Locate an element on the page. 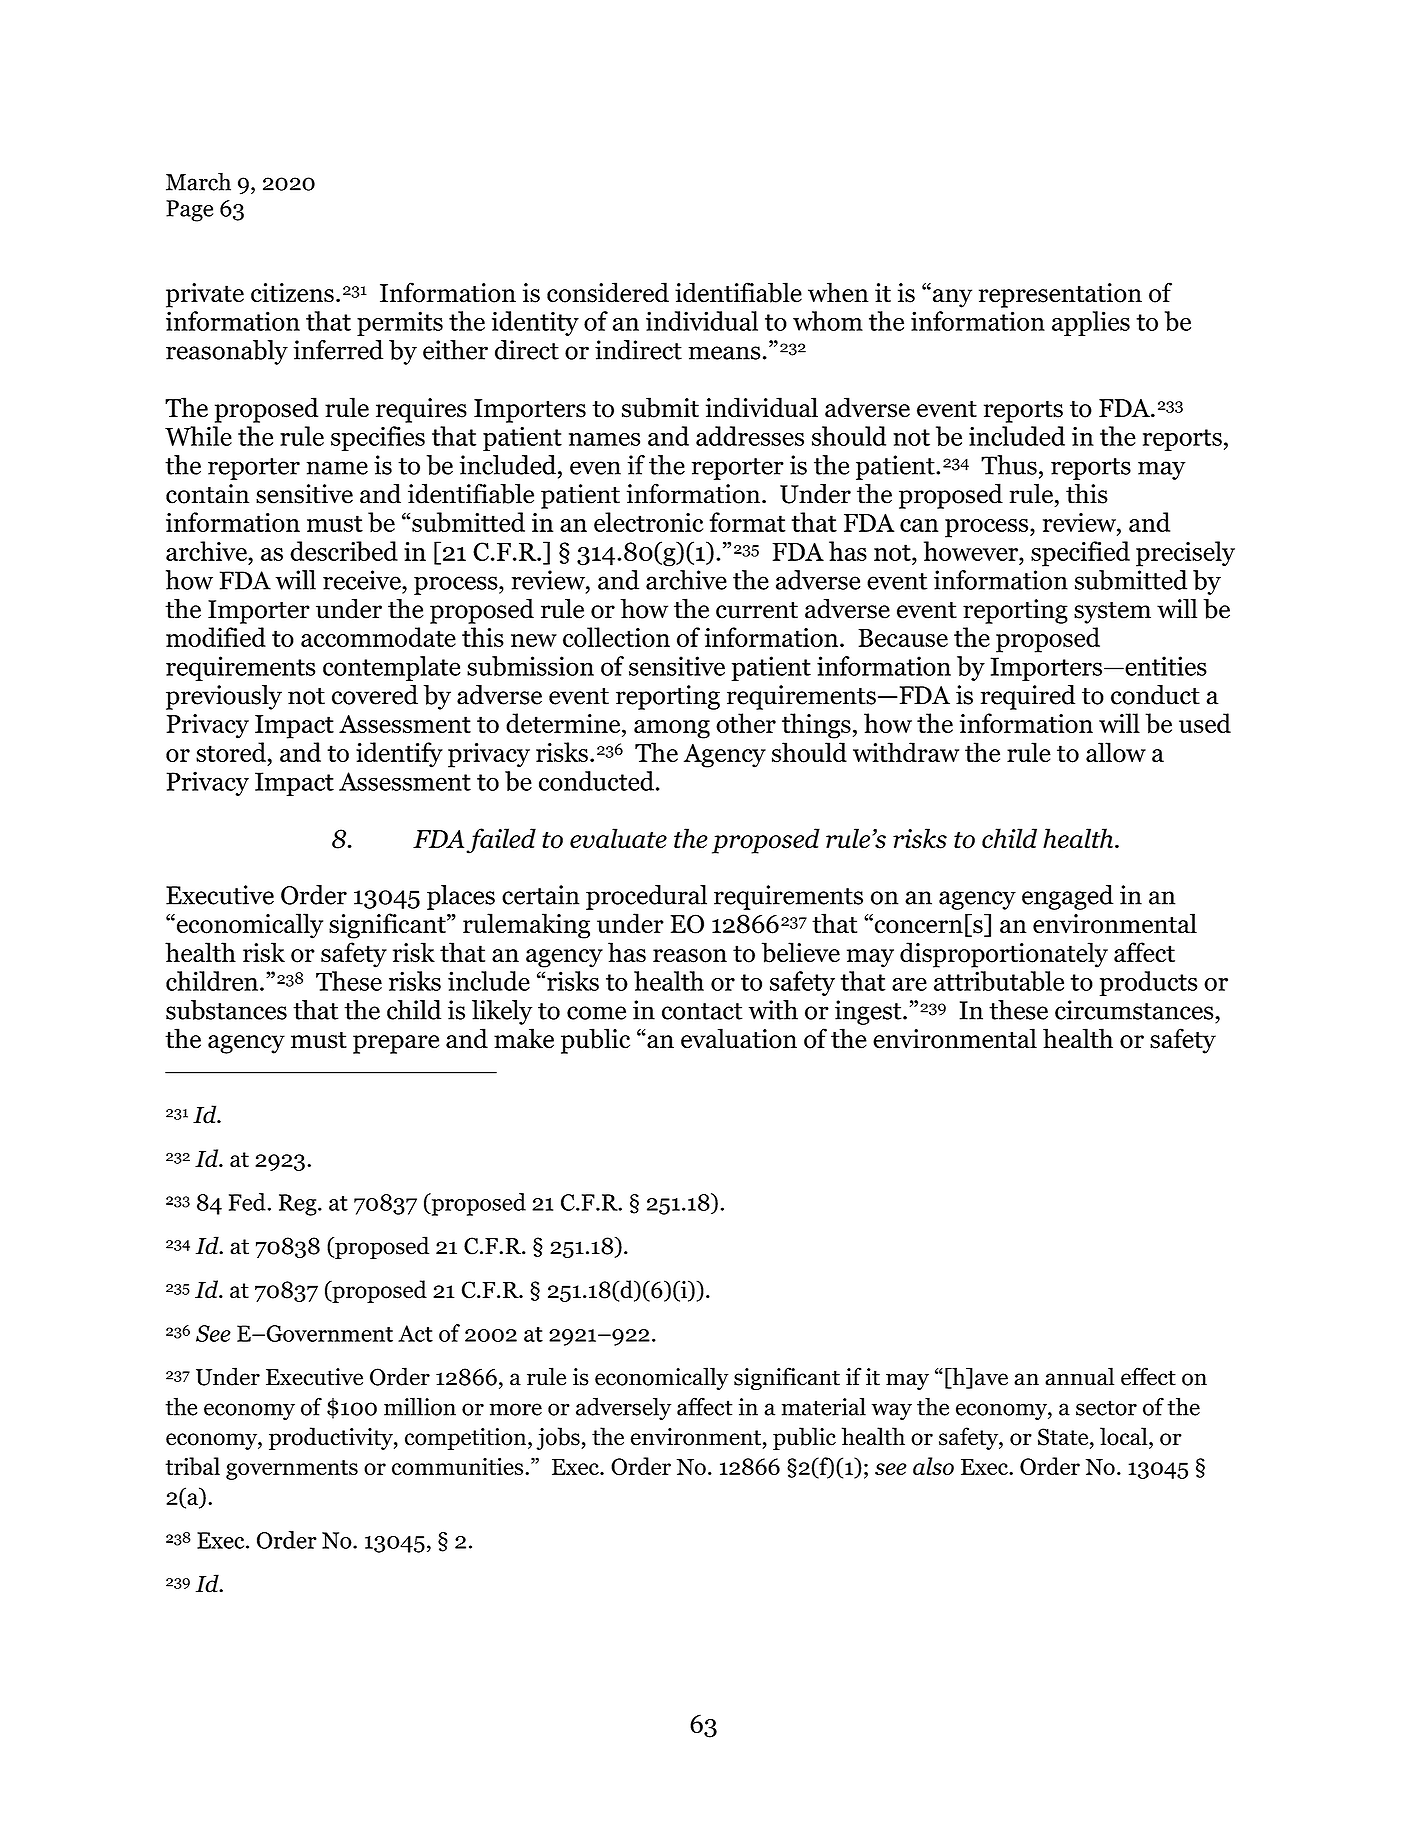  considered is located at coordinates (608, 292).
